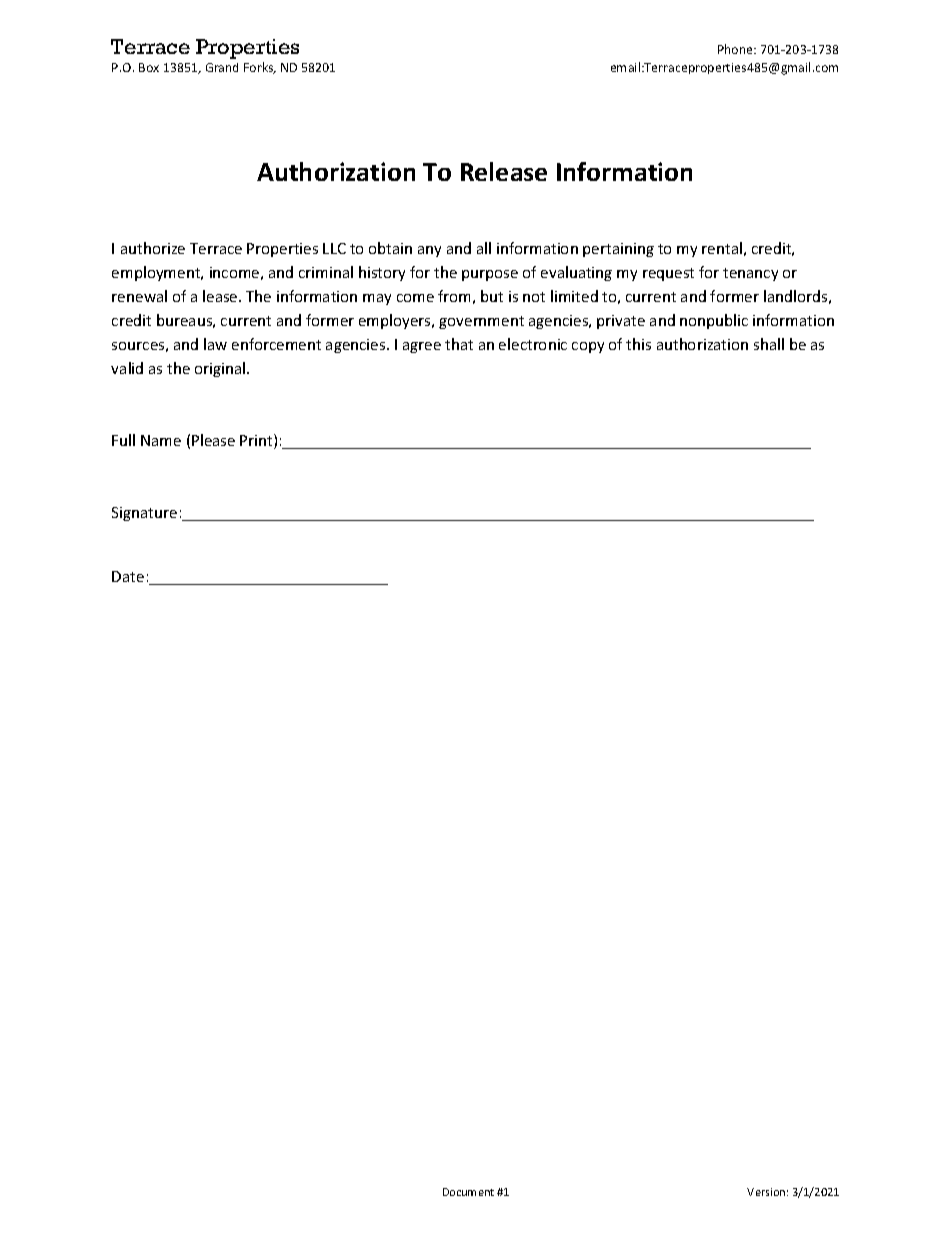 The image size is (952, 1233). Describe the element at coordinates (161, 440) in the document. I see `Name` at that location.
